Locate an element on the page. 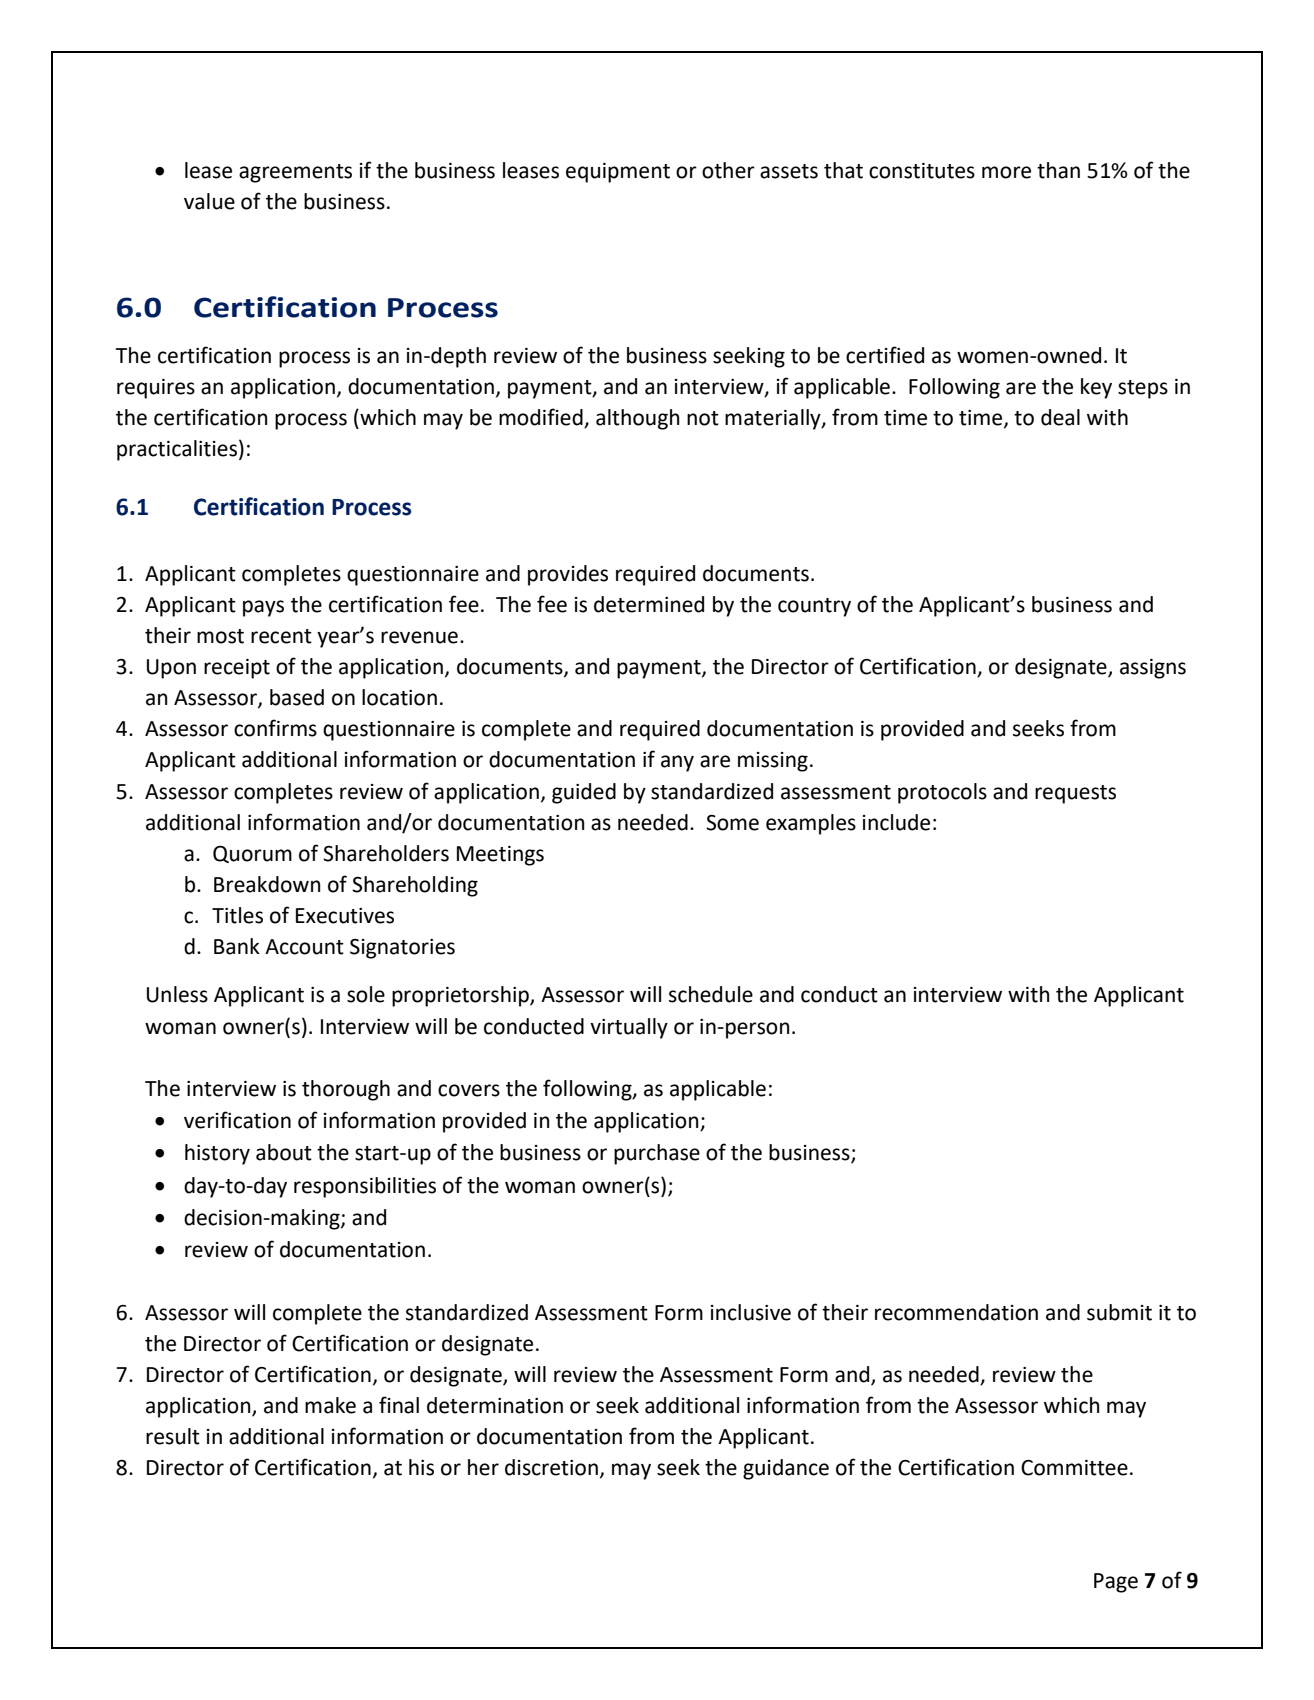 This page has width=1314, height=1700. deal is located at coordinates (1060, 417).
